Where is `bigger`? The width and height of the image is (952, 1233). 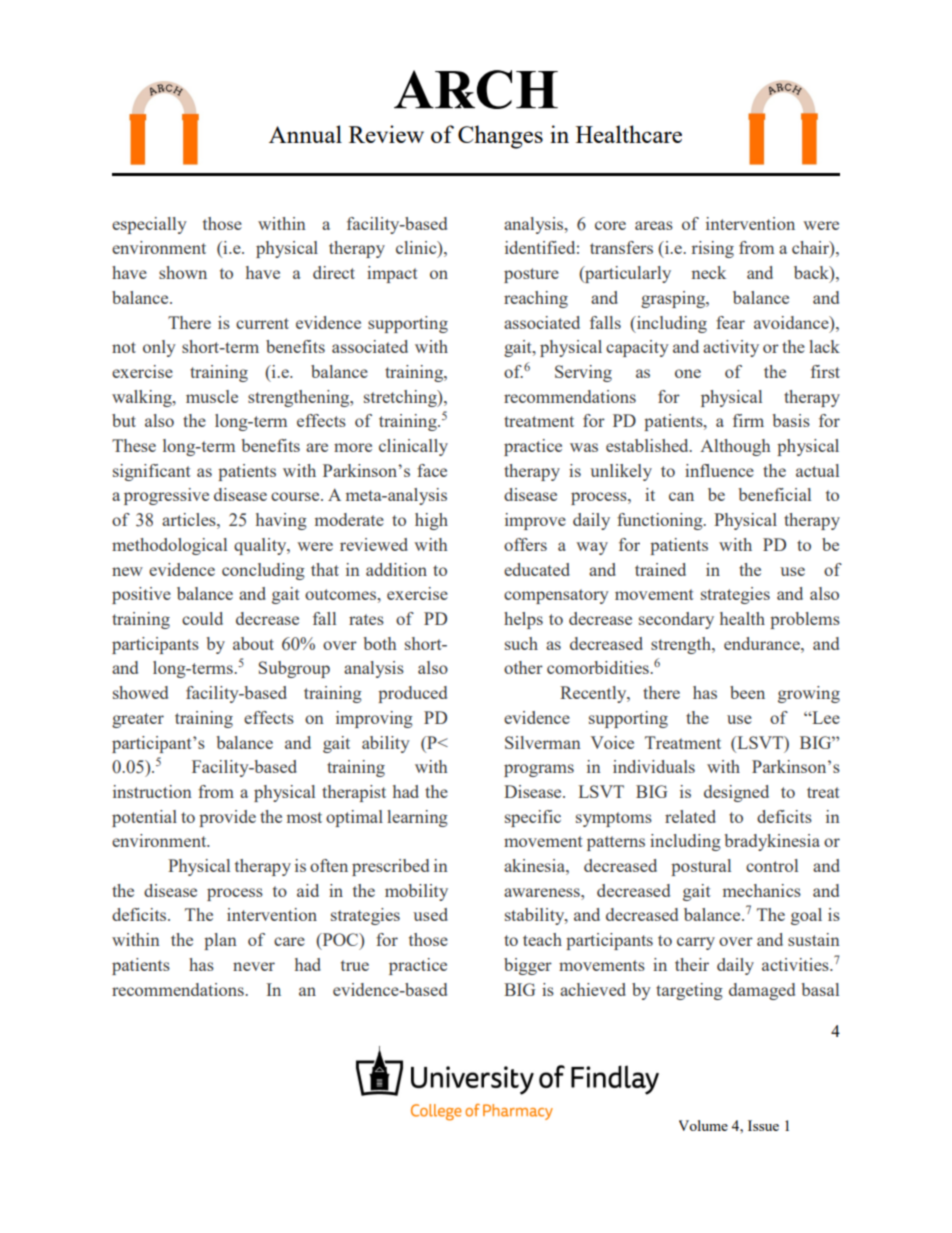 bigger is located at coordinates (528, 966).
